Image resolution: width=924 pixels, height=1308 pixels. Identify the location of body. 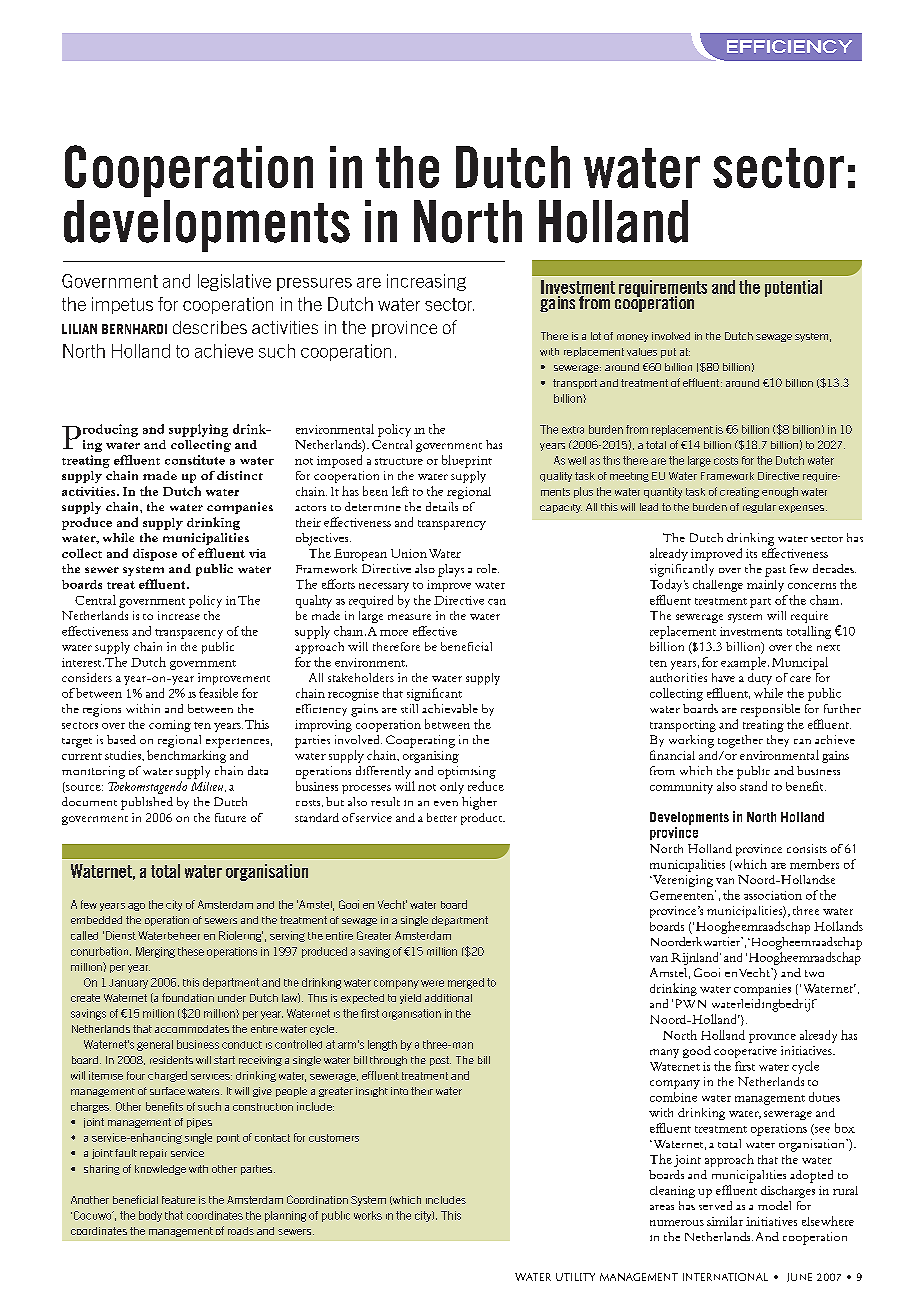
(150, 1216).
